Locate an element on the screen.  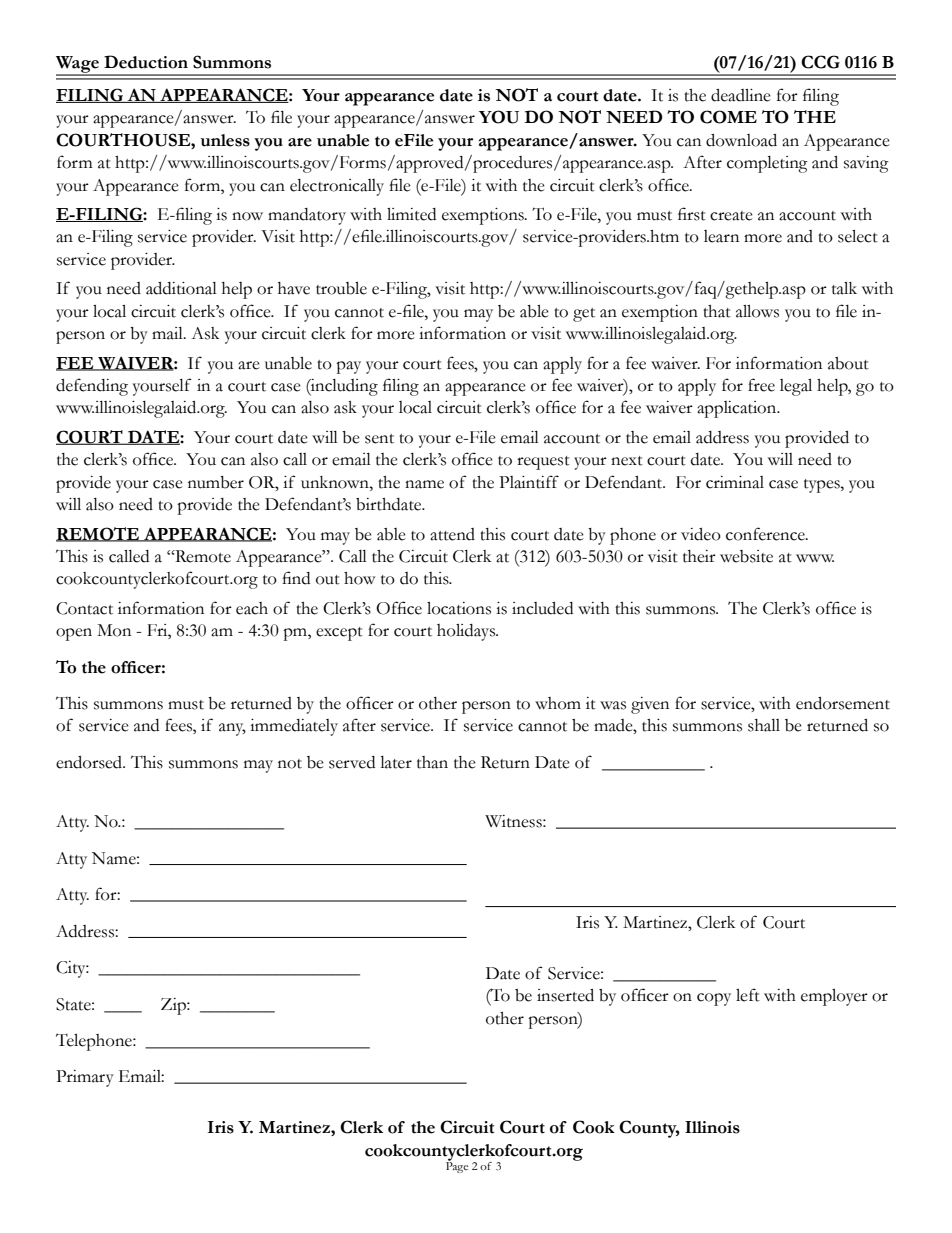
left is located at coordinates (748, 995).
